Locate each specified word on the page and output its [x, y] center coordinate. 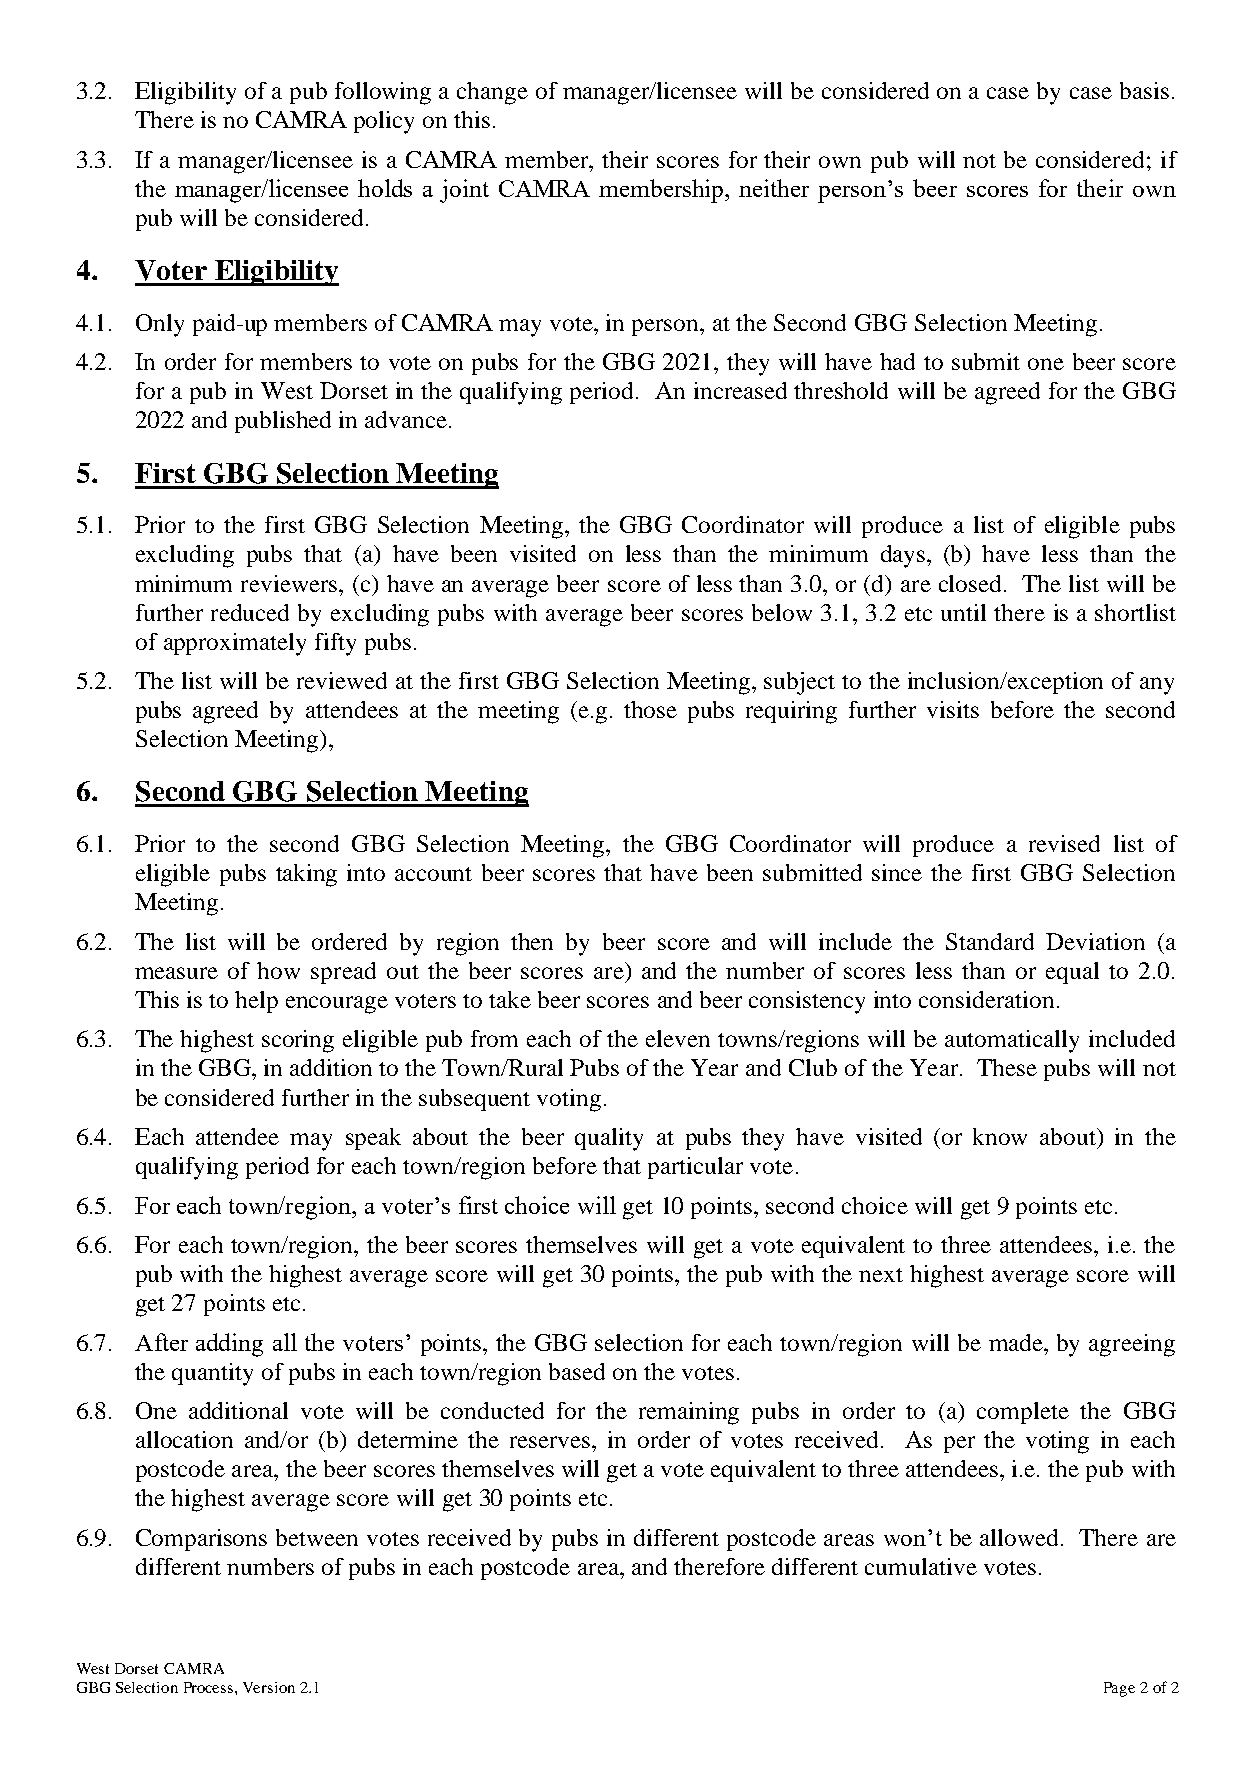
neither [774, 188]
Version [269, 1687]
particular [695, 1168]
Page [1119, 1689]
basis [1144, 90]
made [1017, 1342]
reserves [551, 1442]
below [782, 612]
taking [306, 875]
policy [384, 122]
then [532, 941]
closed [970, 583]
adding [229, 1345]
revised [1064, 843]
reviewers [290, 583]
